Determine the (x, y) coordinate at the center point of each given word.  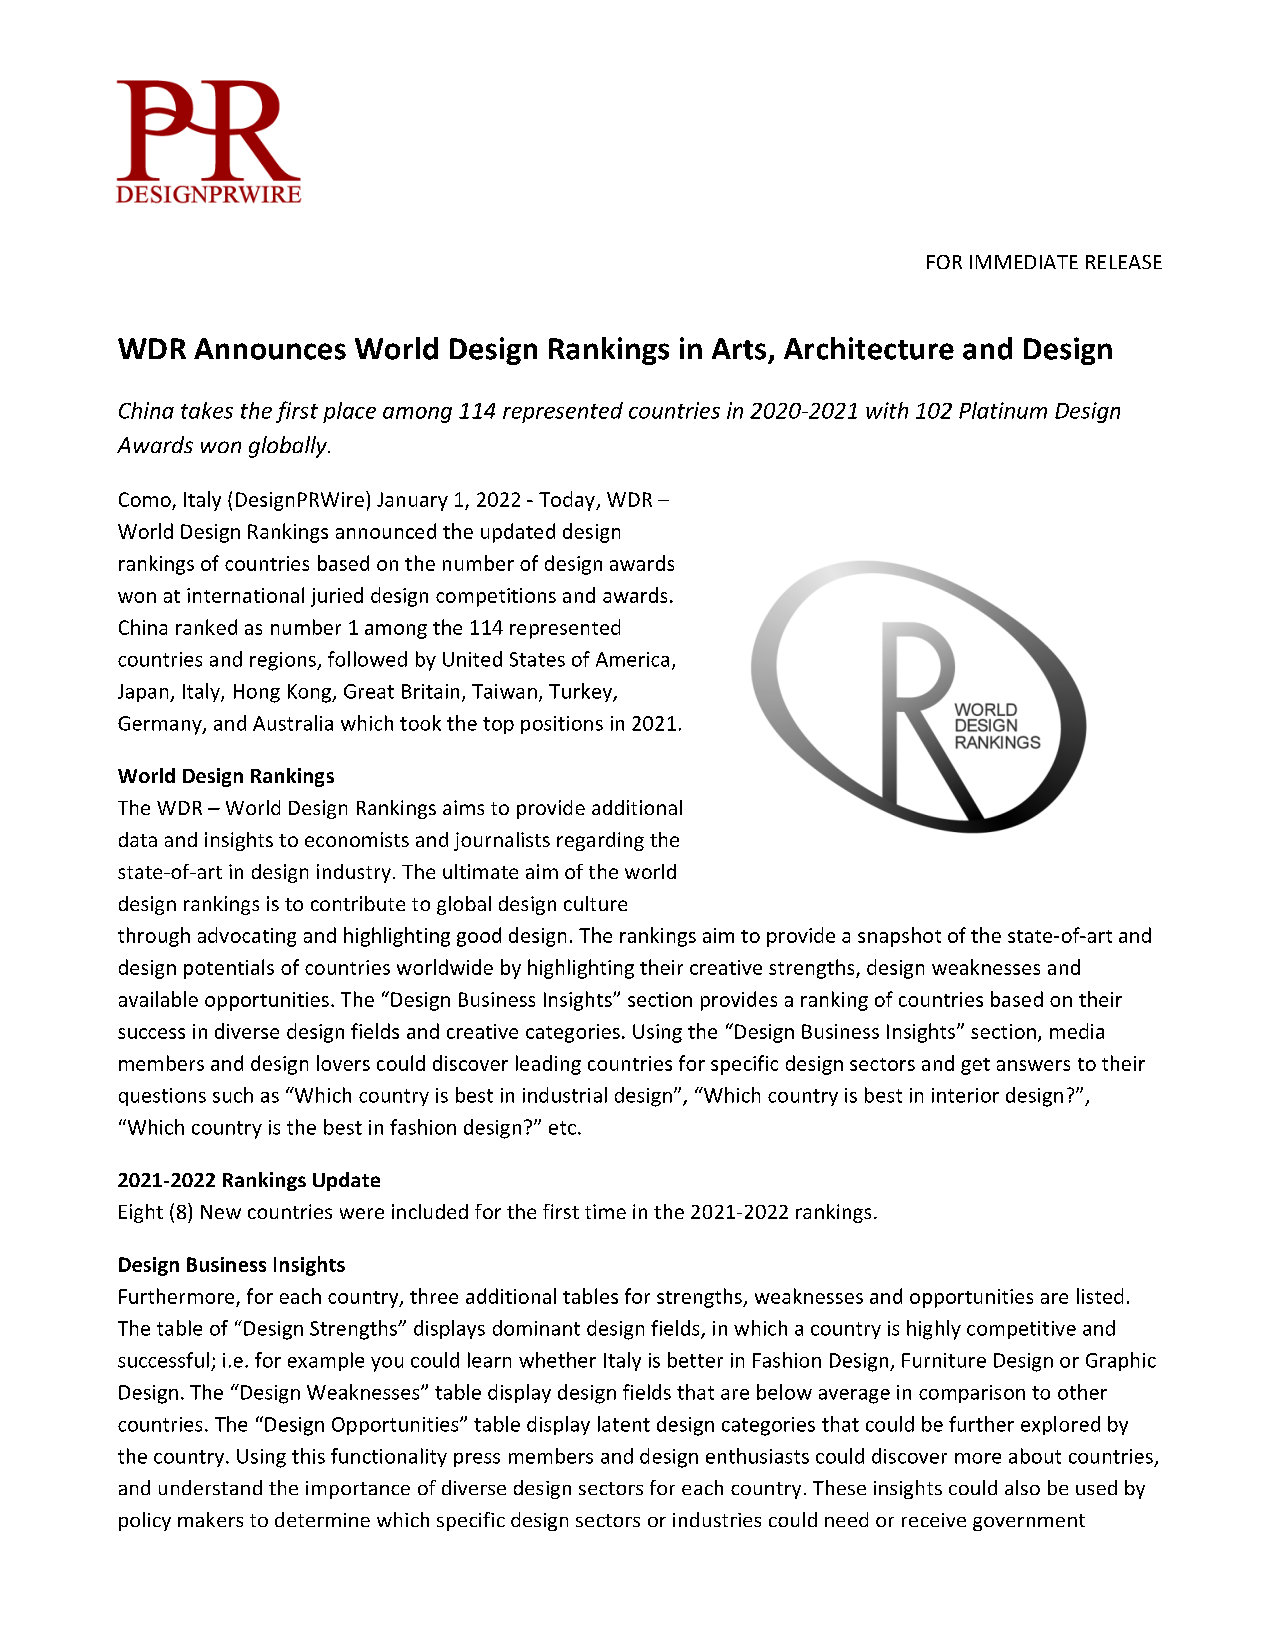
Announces (270, 349)
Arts (739, 349)
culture (595, 903)
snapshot (899, 937)
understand (210, 1487)
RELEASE (1124, 262)
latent (624, 1424)
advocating (247, 937)
